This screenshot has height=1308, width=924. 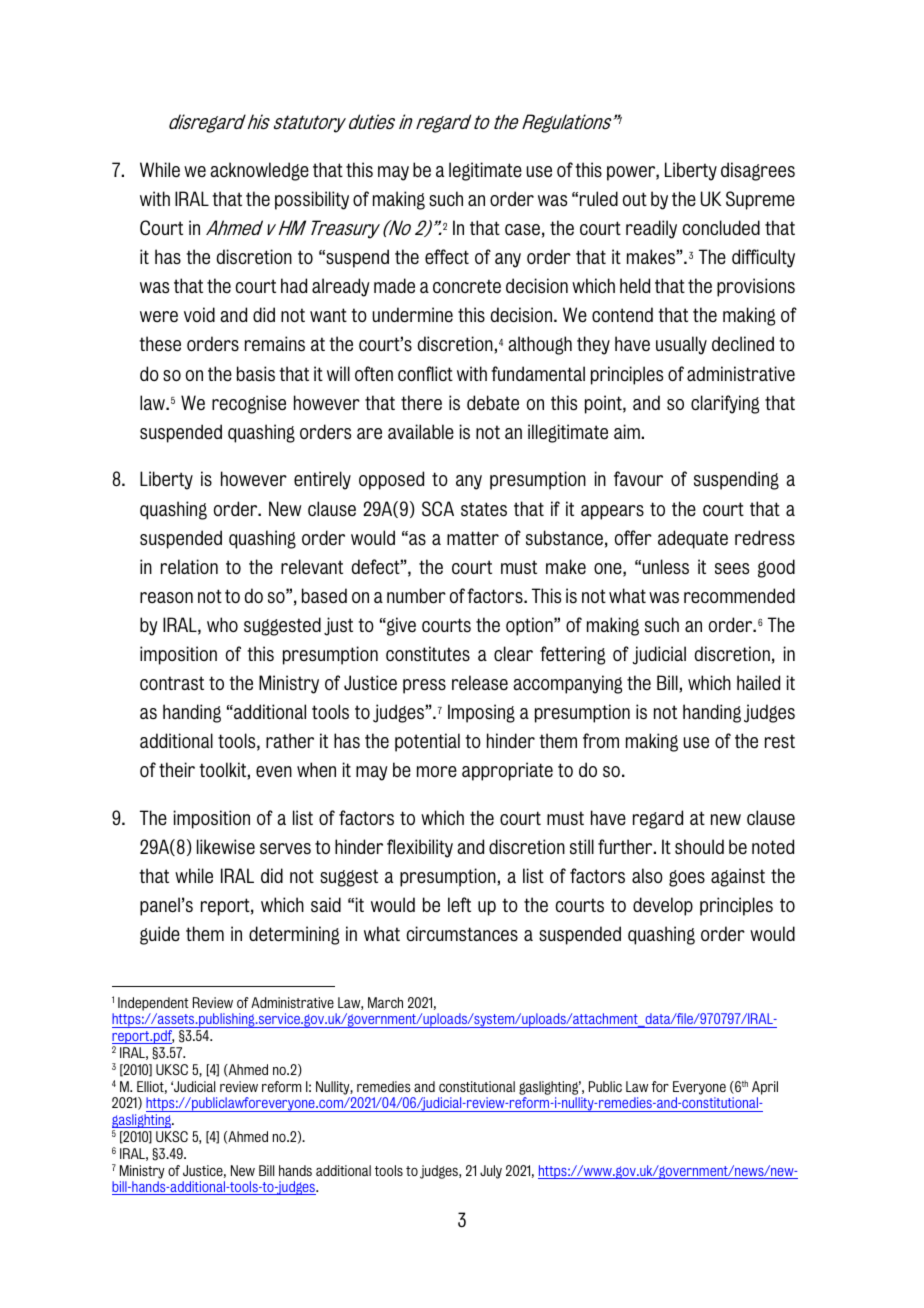 I want to click on case, so click(x=522, y=229).
